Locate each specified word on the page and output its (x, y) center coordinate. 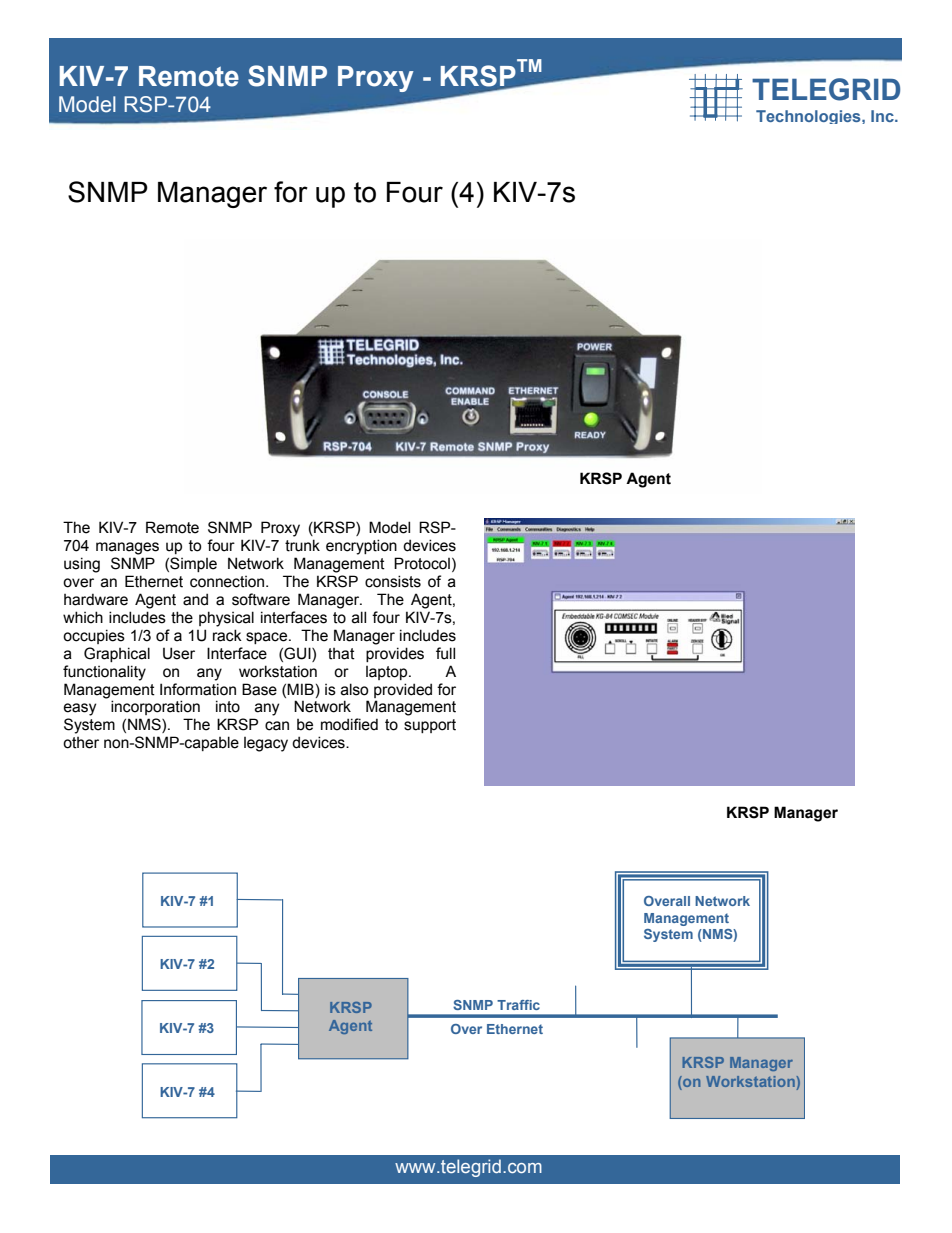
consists (393, 581)
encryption (361, 547)
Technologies (809, 117)
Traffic (518, 1005)
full (445, 653)
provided (403, 690)
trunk (302, 545)
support (430, 726)
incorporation (155, 707)
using (82, 565)
